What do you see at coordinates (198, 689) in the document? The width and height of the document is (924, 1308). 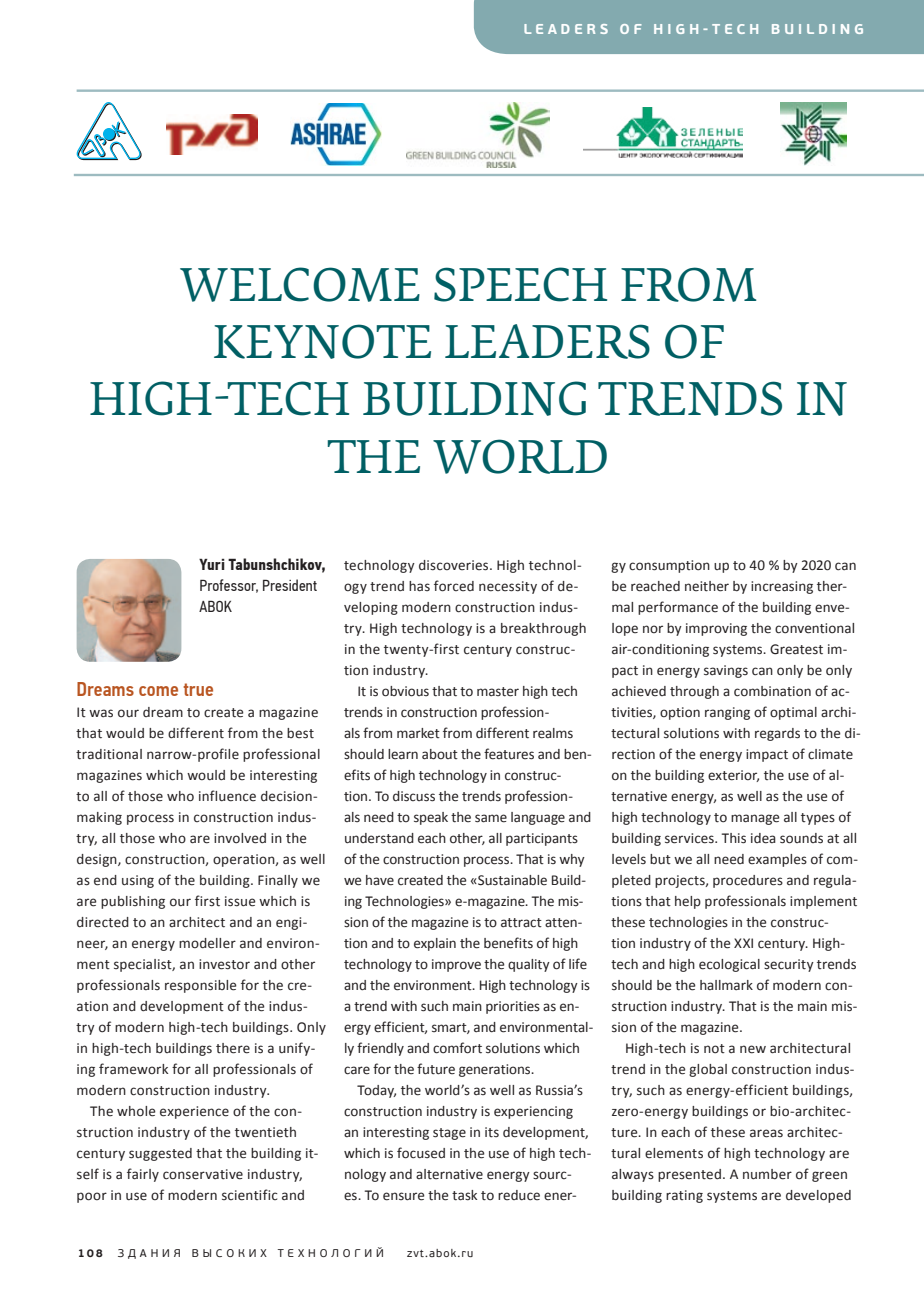 I see `true` at bounding box center [198, 689].
